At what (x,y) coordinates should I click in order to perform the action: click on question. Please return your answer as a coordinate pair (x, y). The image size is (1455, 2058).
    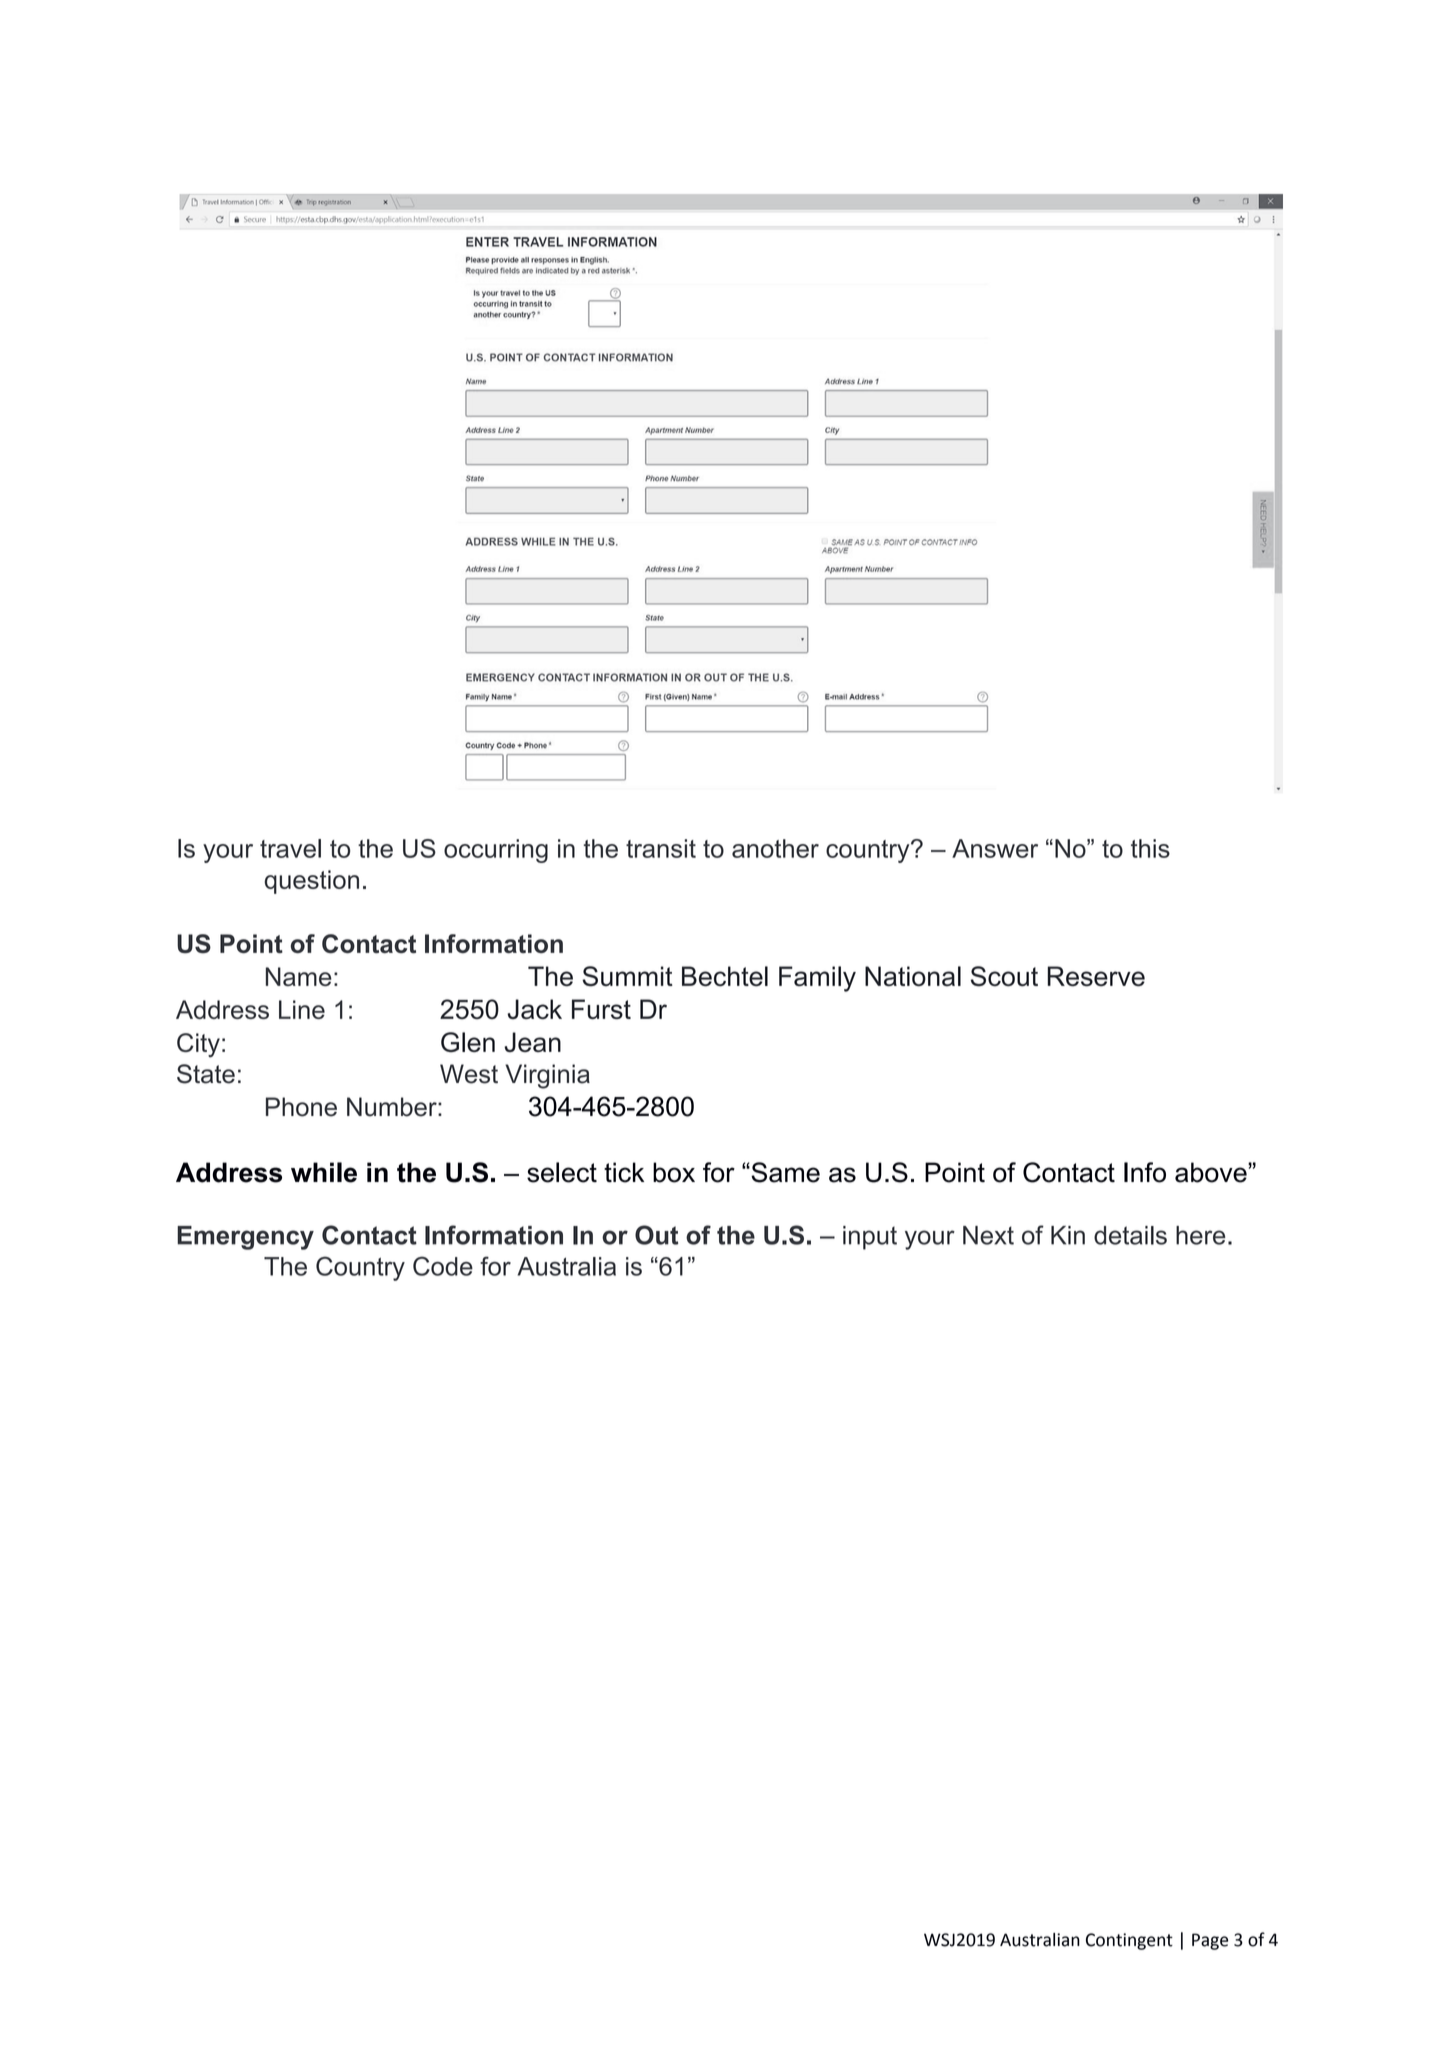
    Looking at the image, I should click on (311, 882).
